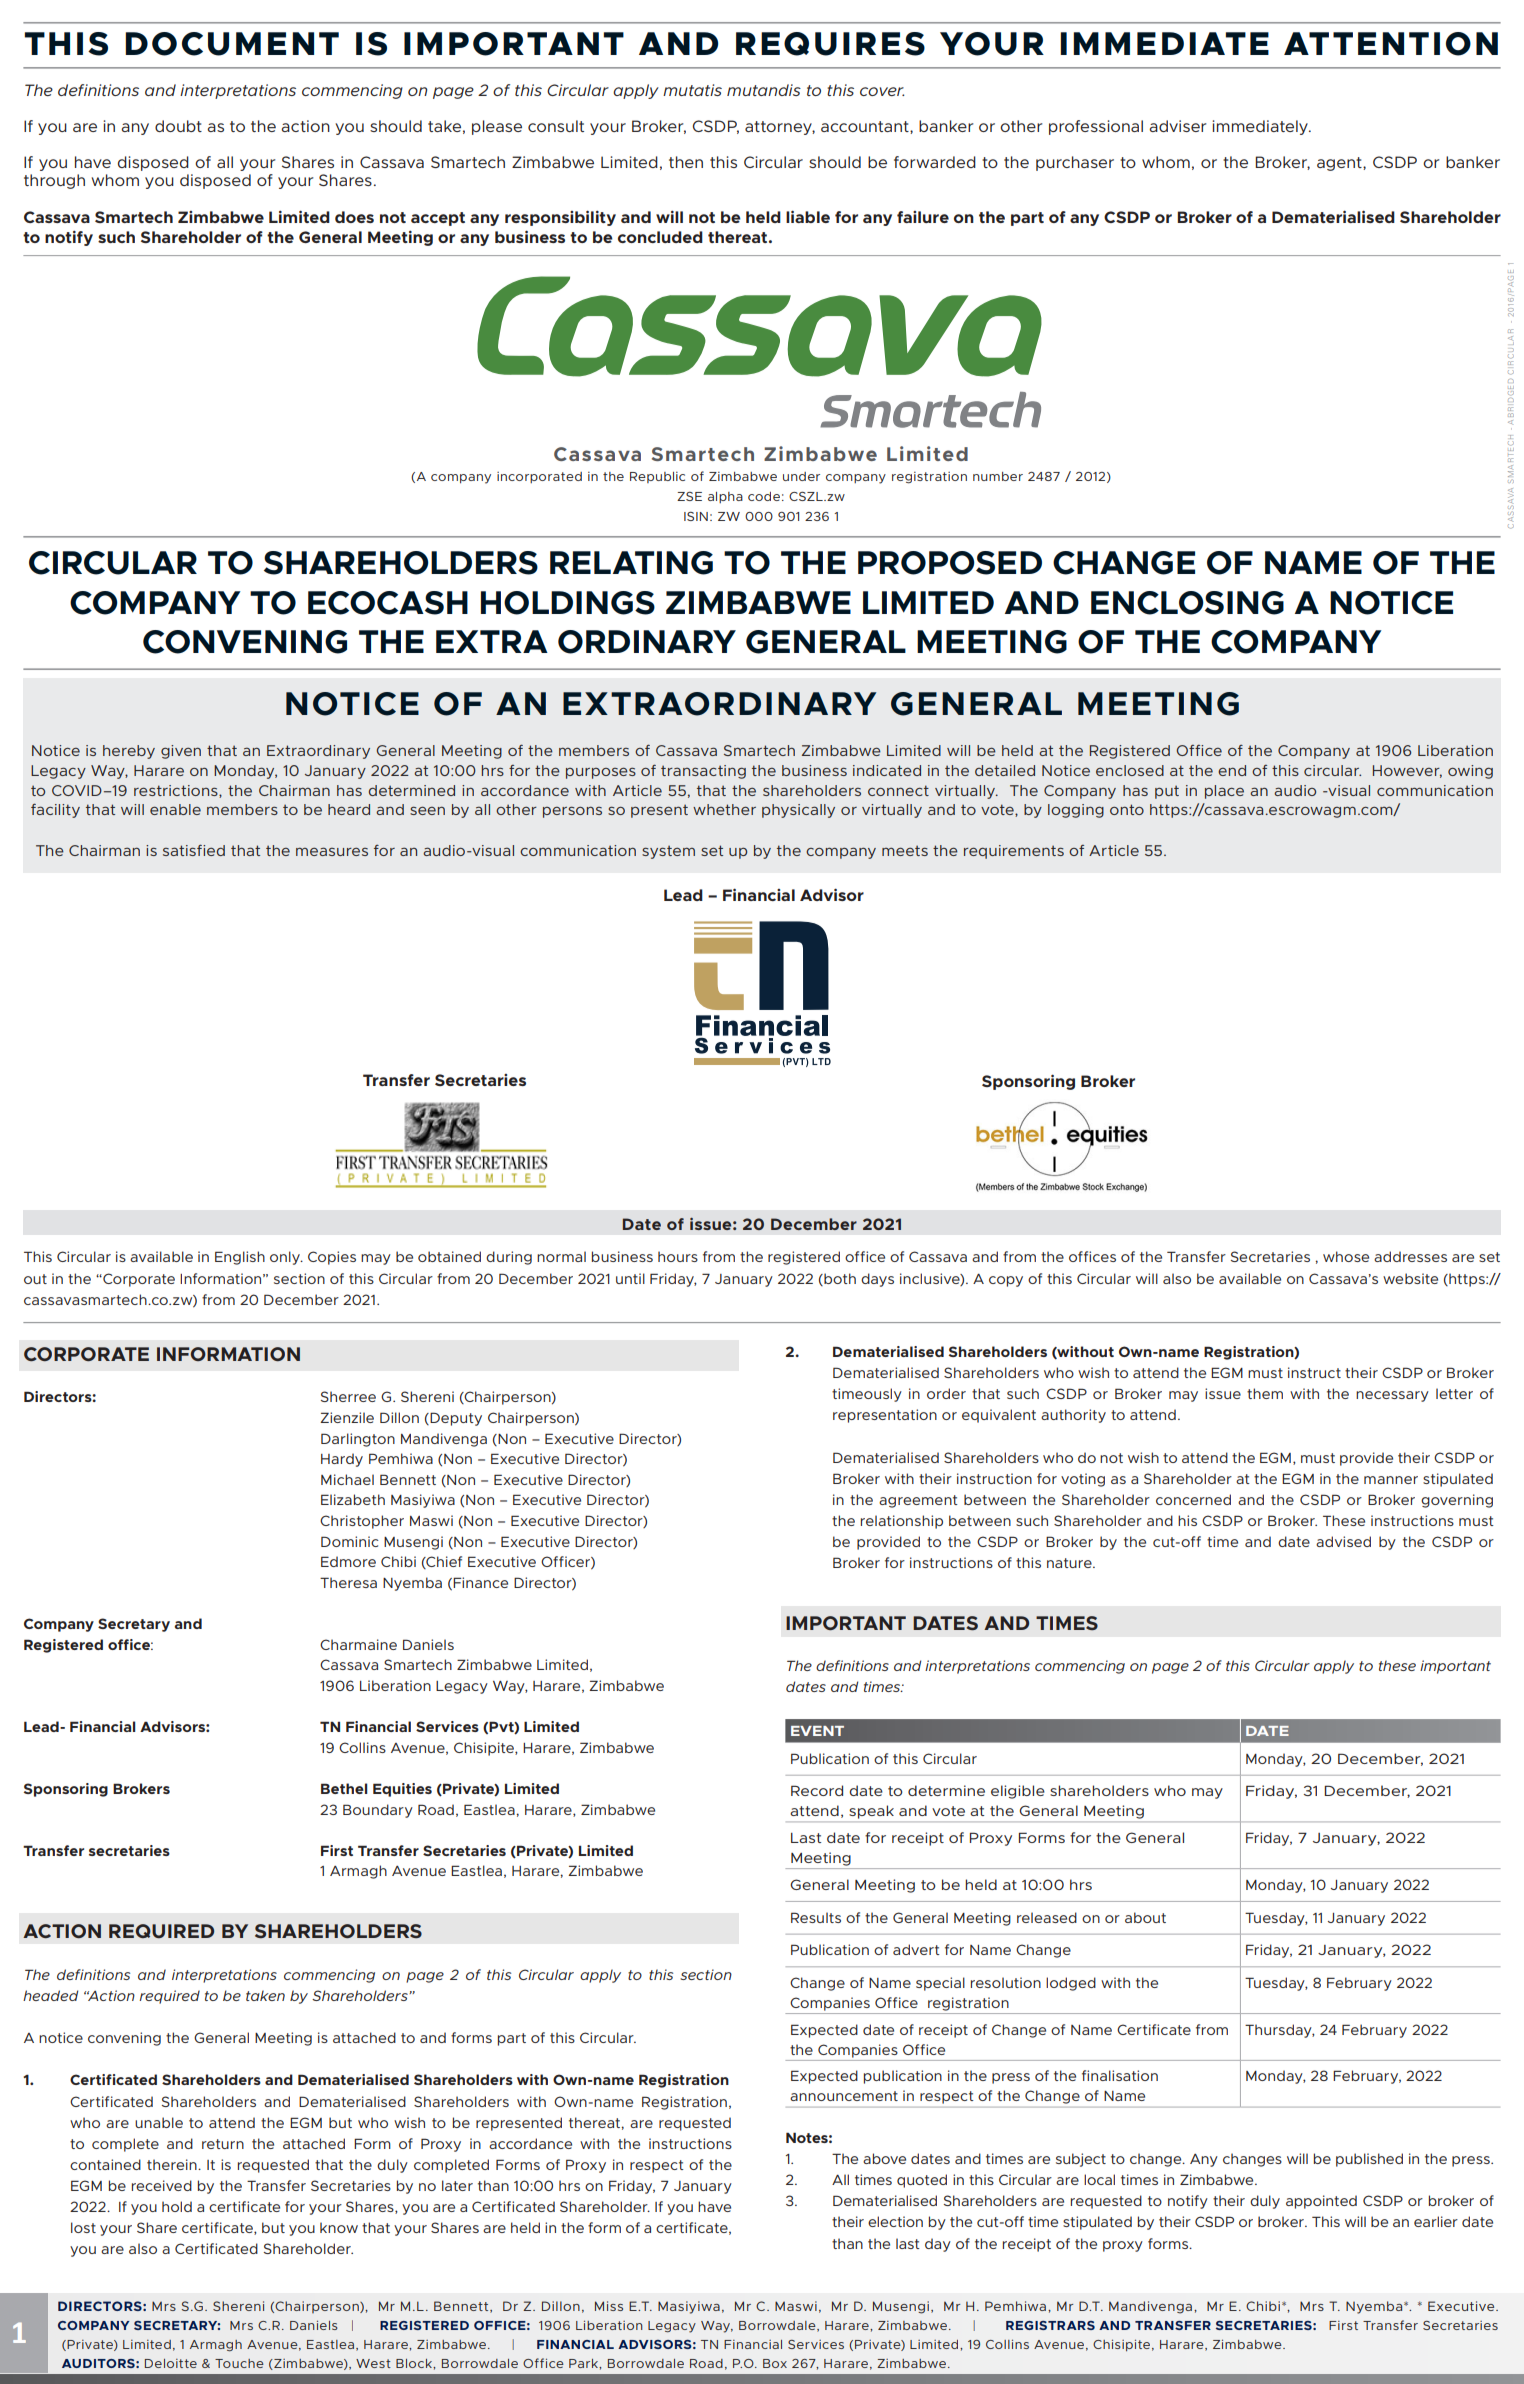  I want to click on ENCLOSING, so click(1187, 603).
